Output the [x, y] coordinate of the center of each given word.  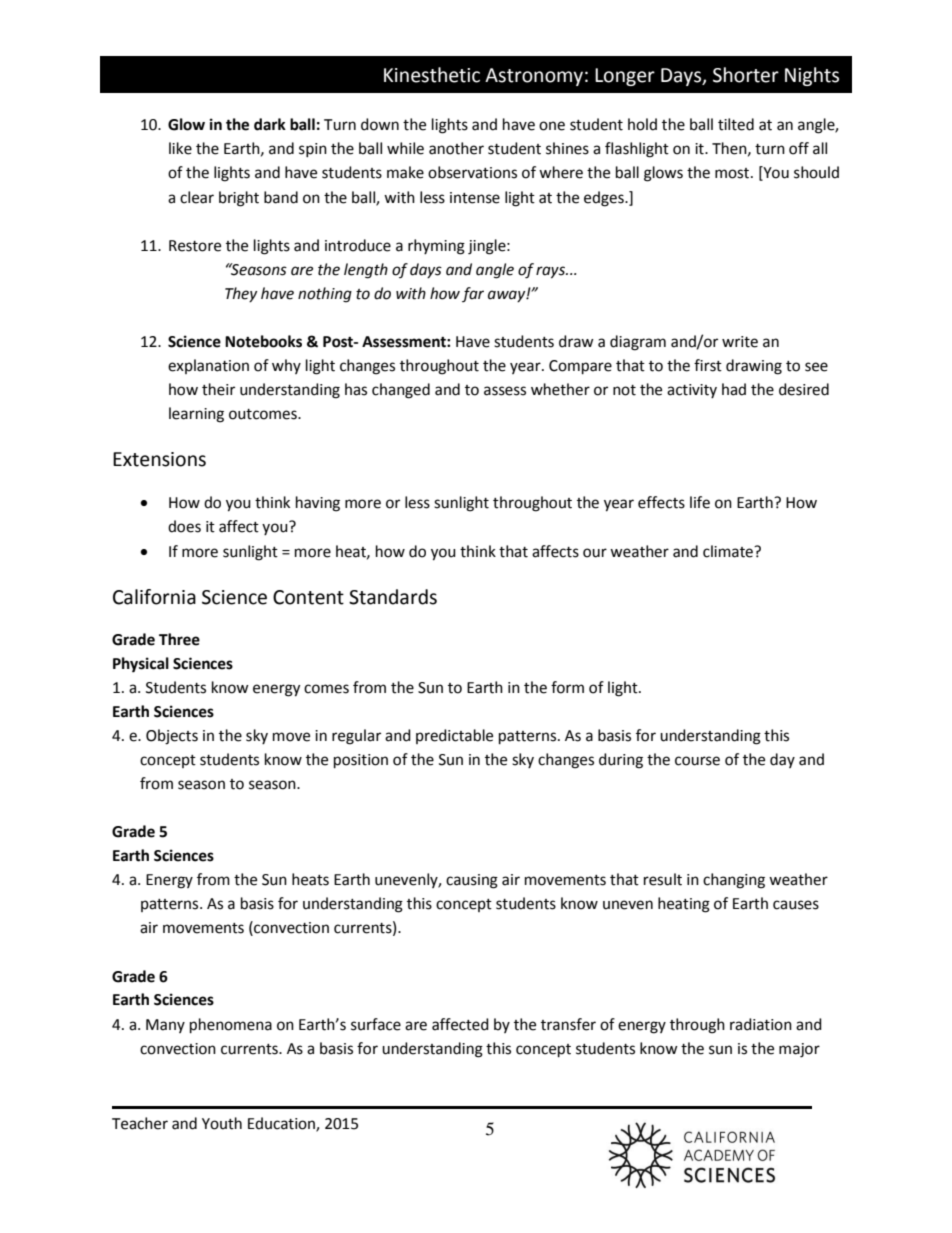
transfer [568, 1024]
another [456, 148]
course [697, 761]
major [799, 1050]
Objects [172, 737]
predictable [454, 736]
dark [270, 124]
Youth [222, 1123]
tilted [736, 124]
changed [401, 391]
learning [196, 415]
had [734, 389]
